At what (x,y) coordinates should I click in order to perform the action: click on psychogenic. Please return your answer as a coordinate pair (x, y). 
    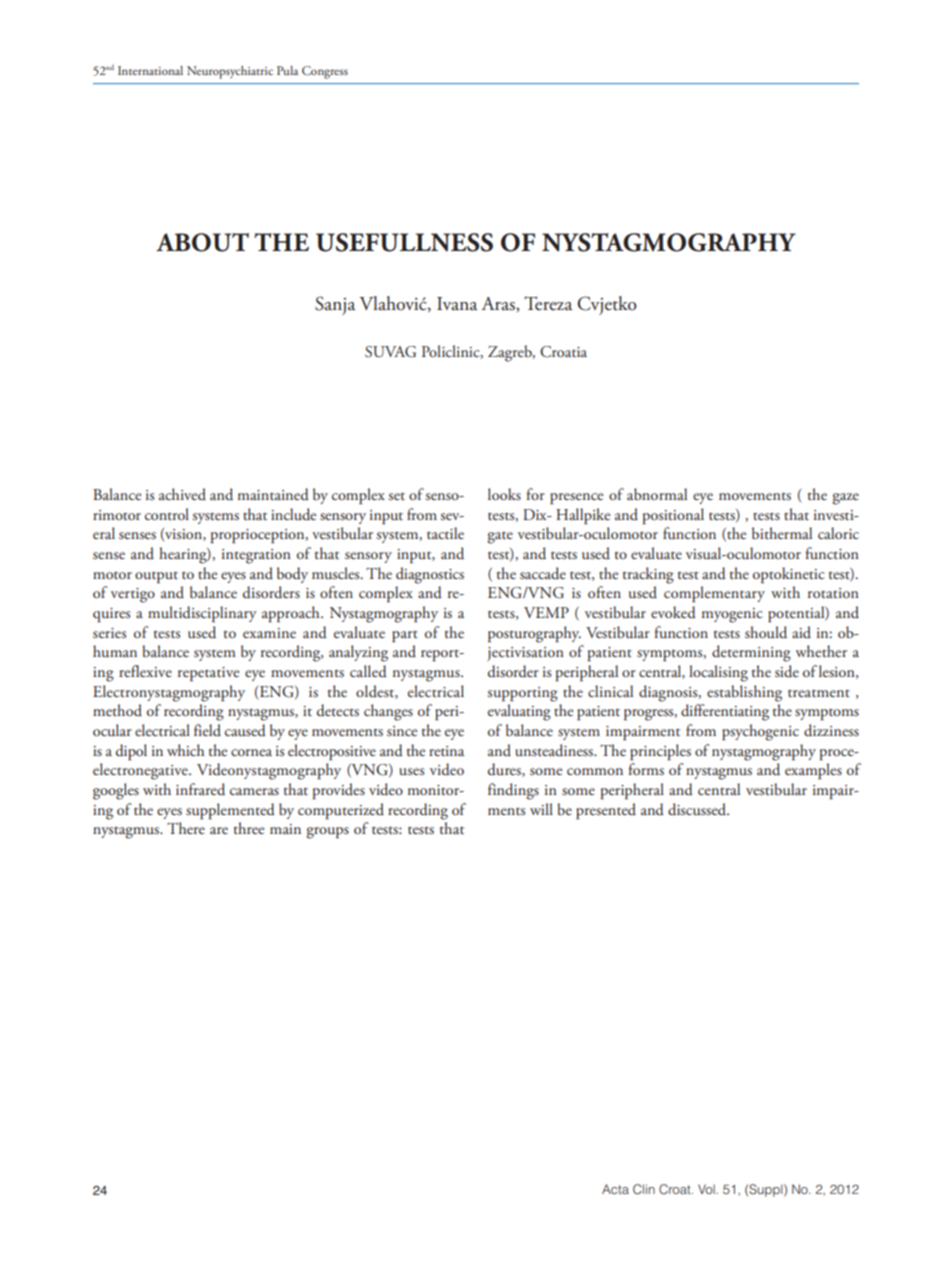
    Looking at the image, I should click on (760, 732).
